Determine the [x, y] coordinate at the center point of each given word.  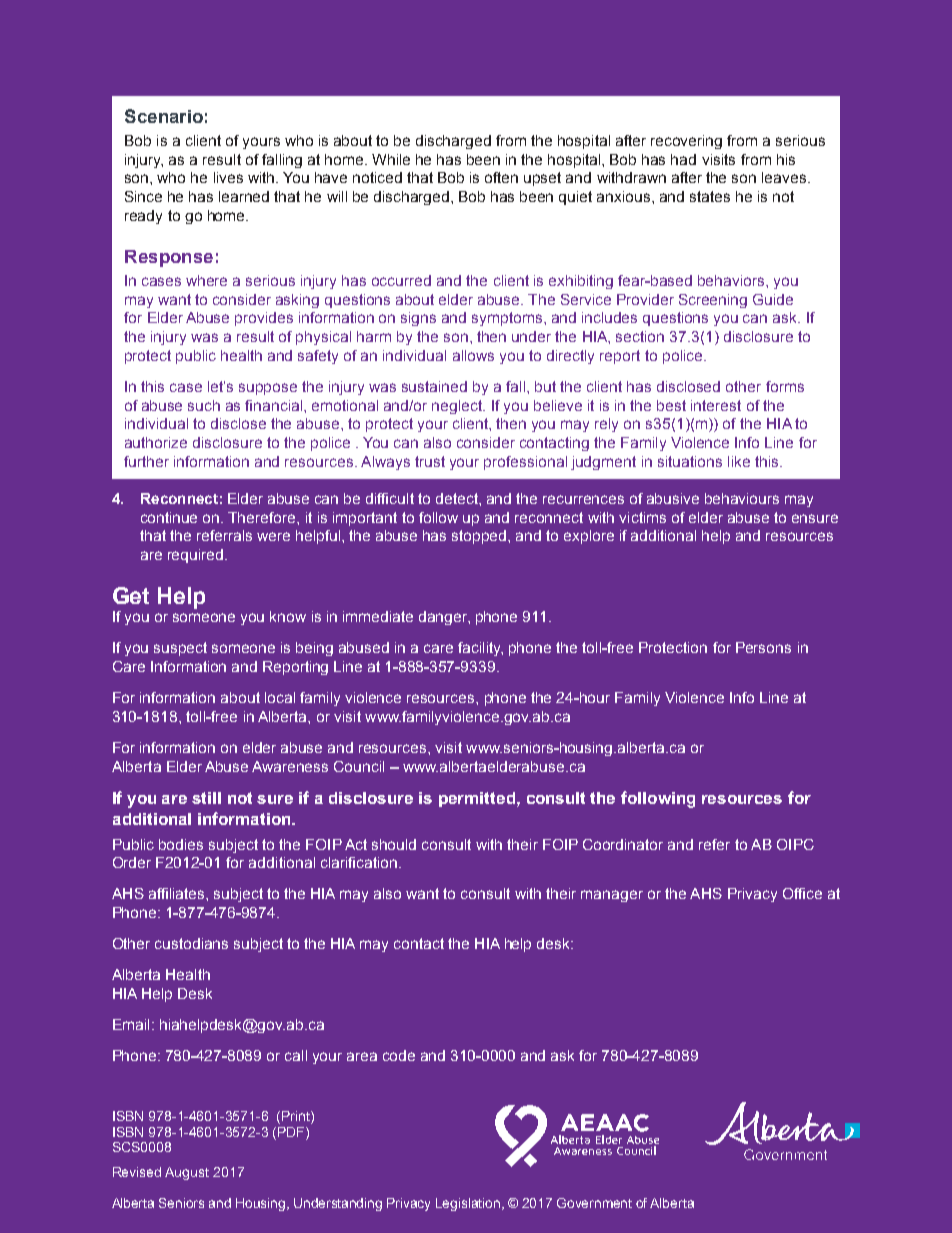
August [187, 1173]
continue [169, 517]
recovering [686, 142]
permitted [478, 799]
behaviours [742, 498]
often [501, 177]
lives [228, 177]
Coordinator [623, 844]
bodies [181, 844]
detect [458, 498]
